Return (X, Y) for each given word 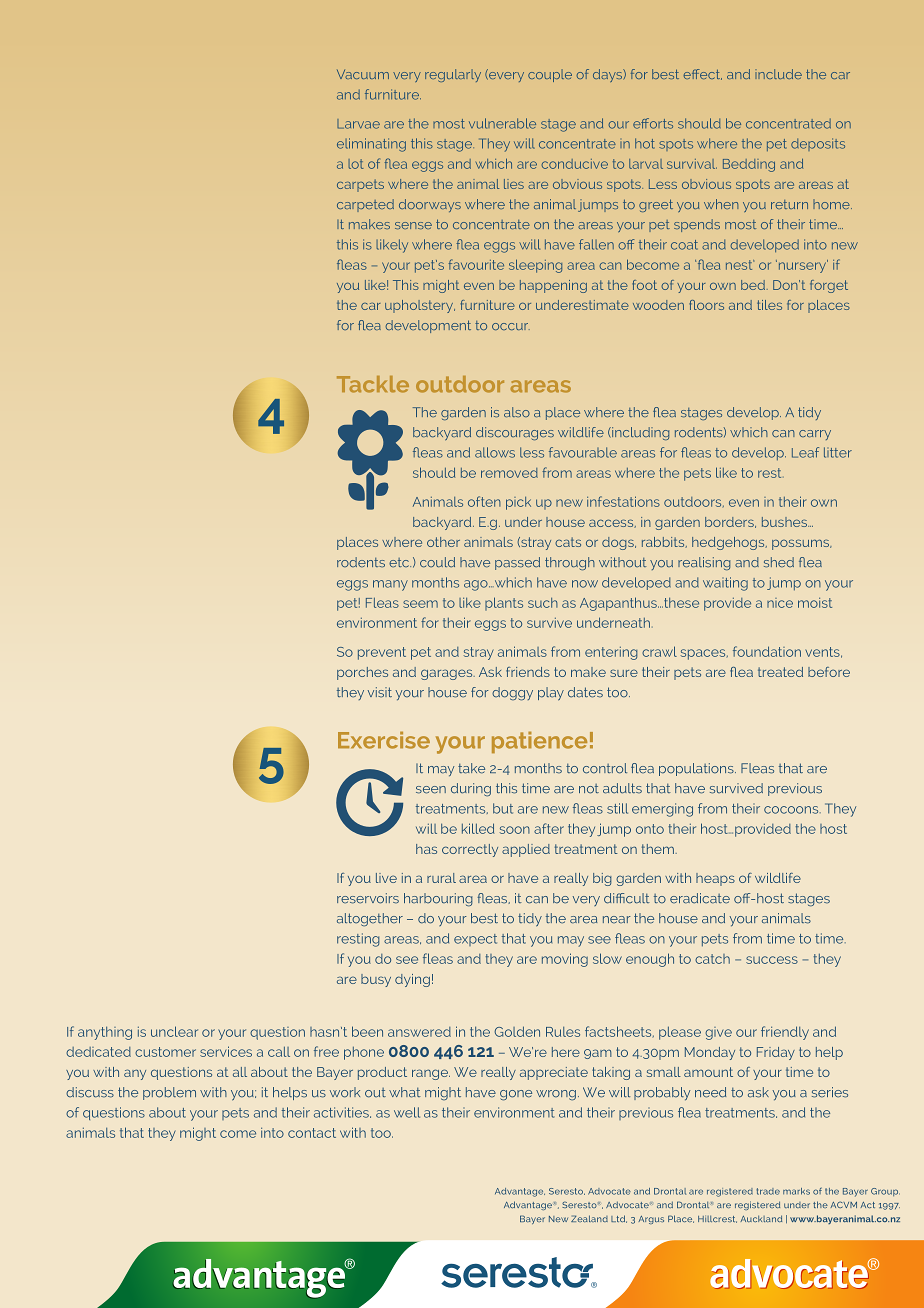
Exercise (384, 740)
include (778, 74)
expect (475, 940)
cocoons (792, 810)
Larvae (358, 124)
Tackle (373, 384)
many (390, 585)
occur (511, 326)
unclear (174, 1031)
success (772, 960)
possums (802, 544)
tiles (769, 305)
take (471, 768)
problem (169, 1093)
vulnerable (502, 123)
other (443, 542)
